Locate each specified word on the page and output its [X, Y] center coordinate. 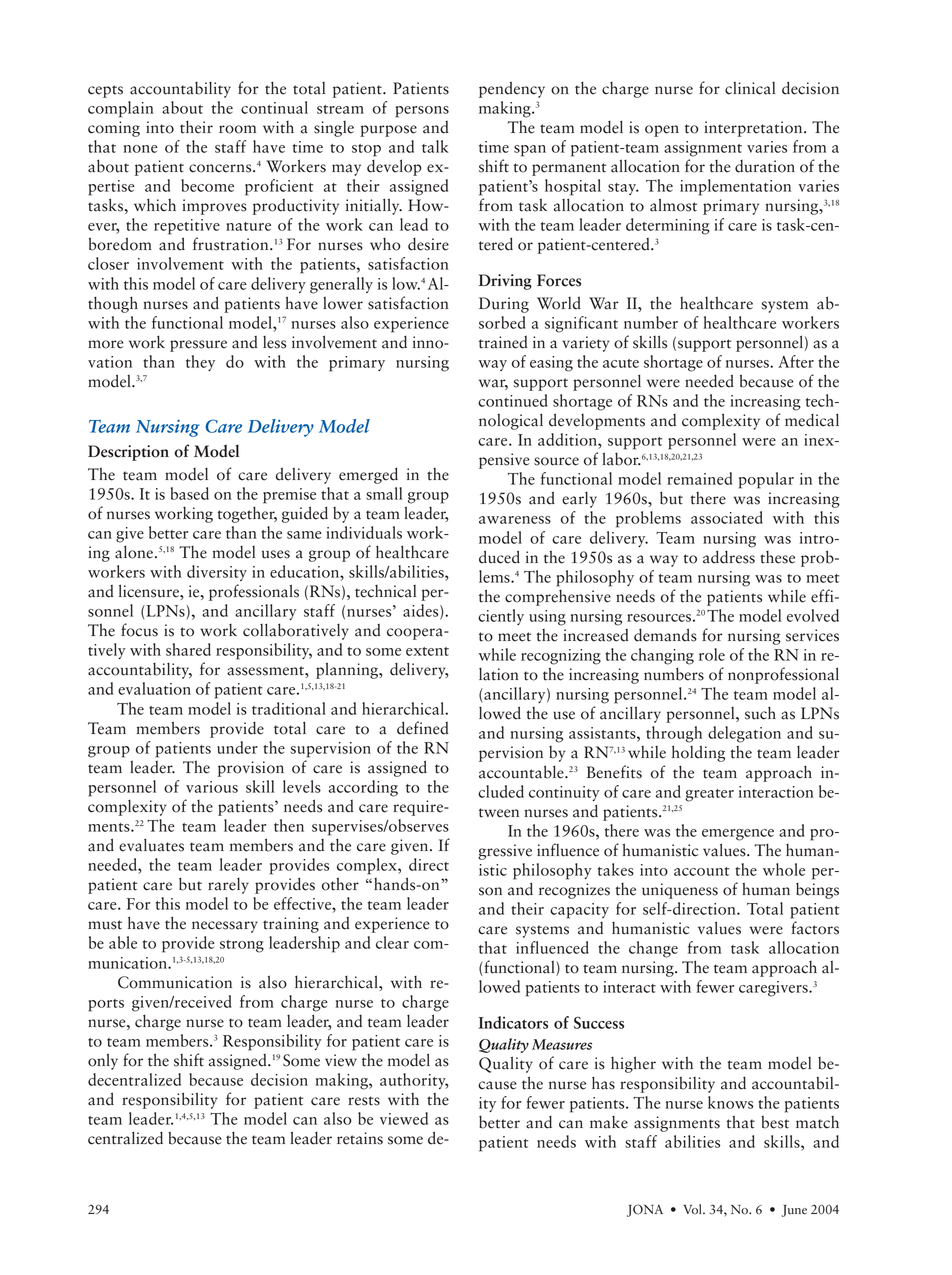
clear [392, 942]
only [103, 1061]
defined [423, 728]
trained [503, 342]
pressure [198, 346]
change [653, 949]
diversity [217, 573]
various [212, 787]
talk [435, 146]
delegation [744, 734]
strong [242, 946]
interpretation [754, 129]
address [729, 557]
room [237, 129]
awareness [515, 520]
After [796, 361]
